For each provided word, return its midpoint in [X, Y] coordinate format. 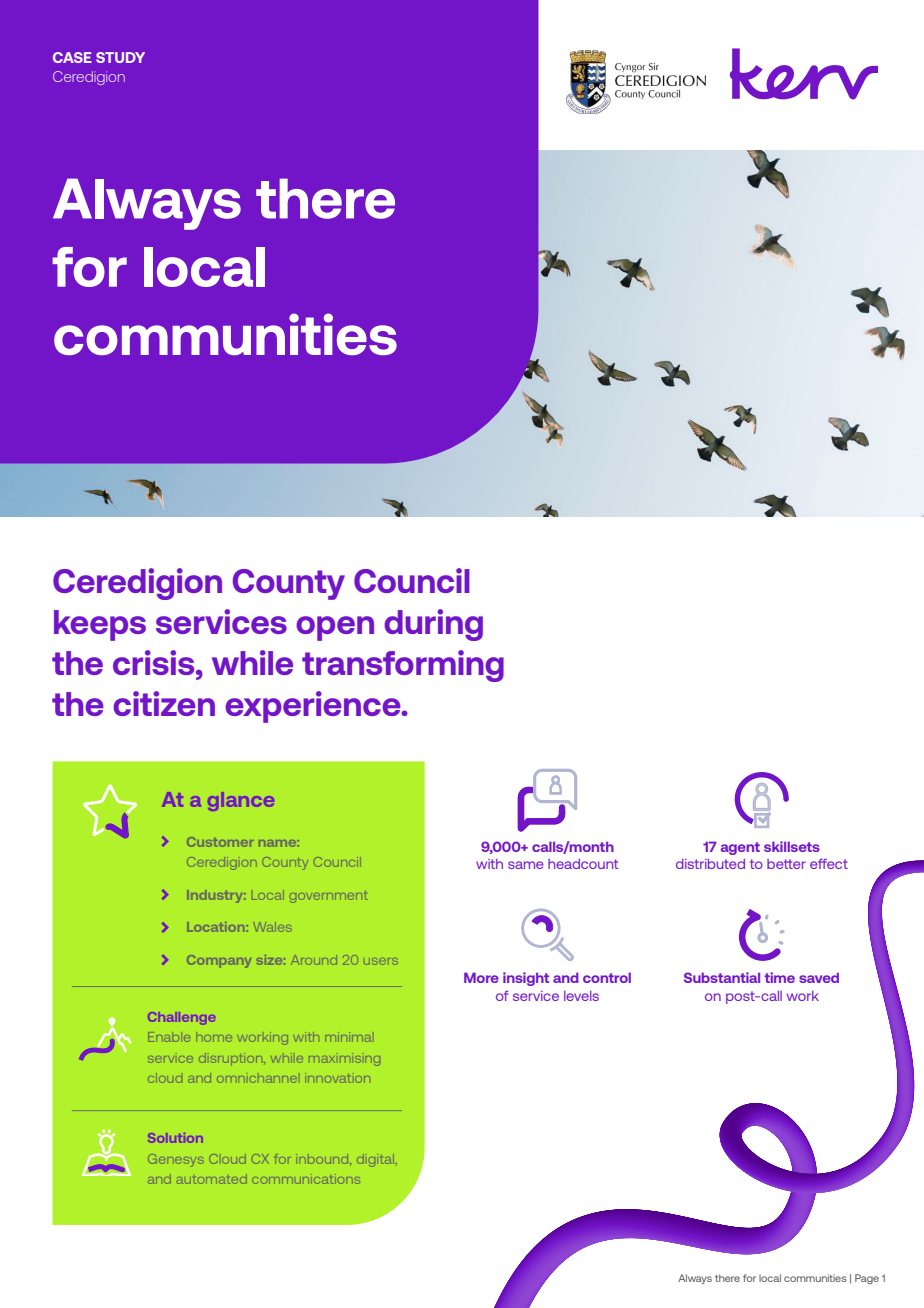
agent [740, 848]
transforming [403, 666]
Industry [216, 896]
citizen [164, 703]
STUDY [120, 57]
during [433, 625]
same [526, 865]
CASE [72, 57]
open [335, 628]
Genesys [176, 1160]
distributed [710, 864]
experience [314, 707]
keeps [100, 625]
